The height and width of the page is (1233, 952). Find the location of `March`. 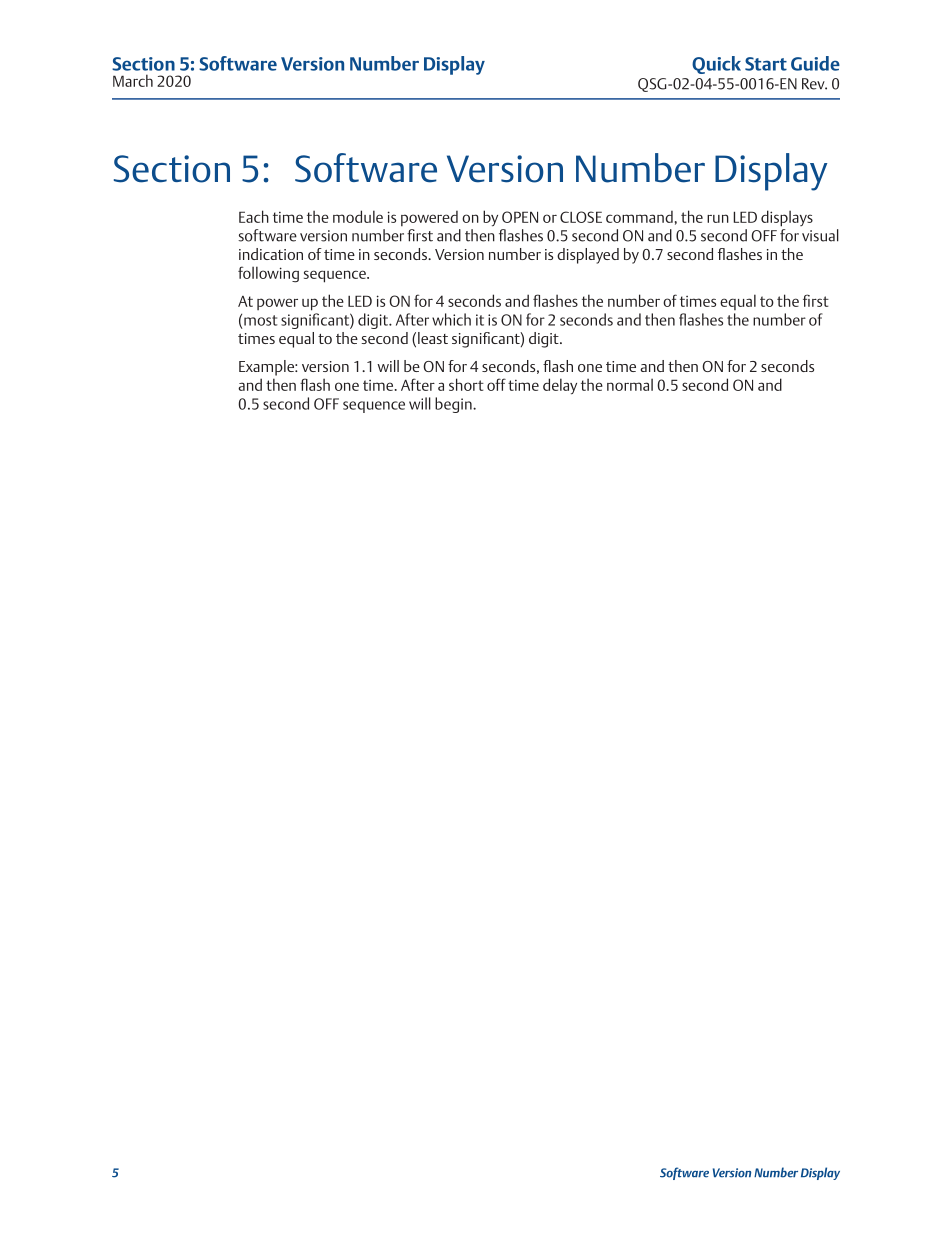

March is located at coordinates (133, 80).
